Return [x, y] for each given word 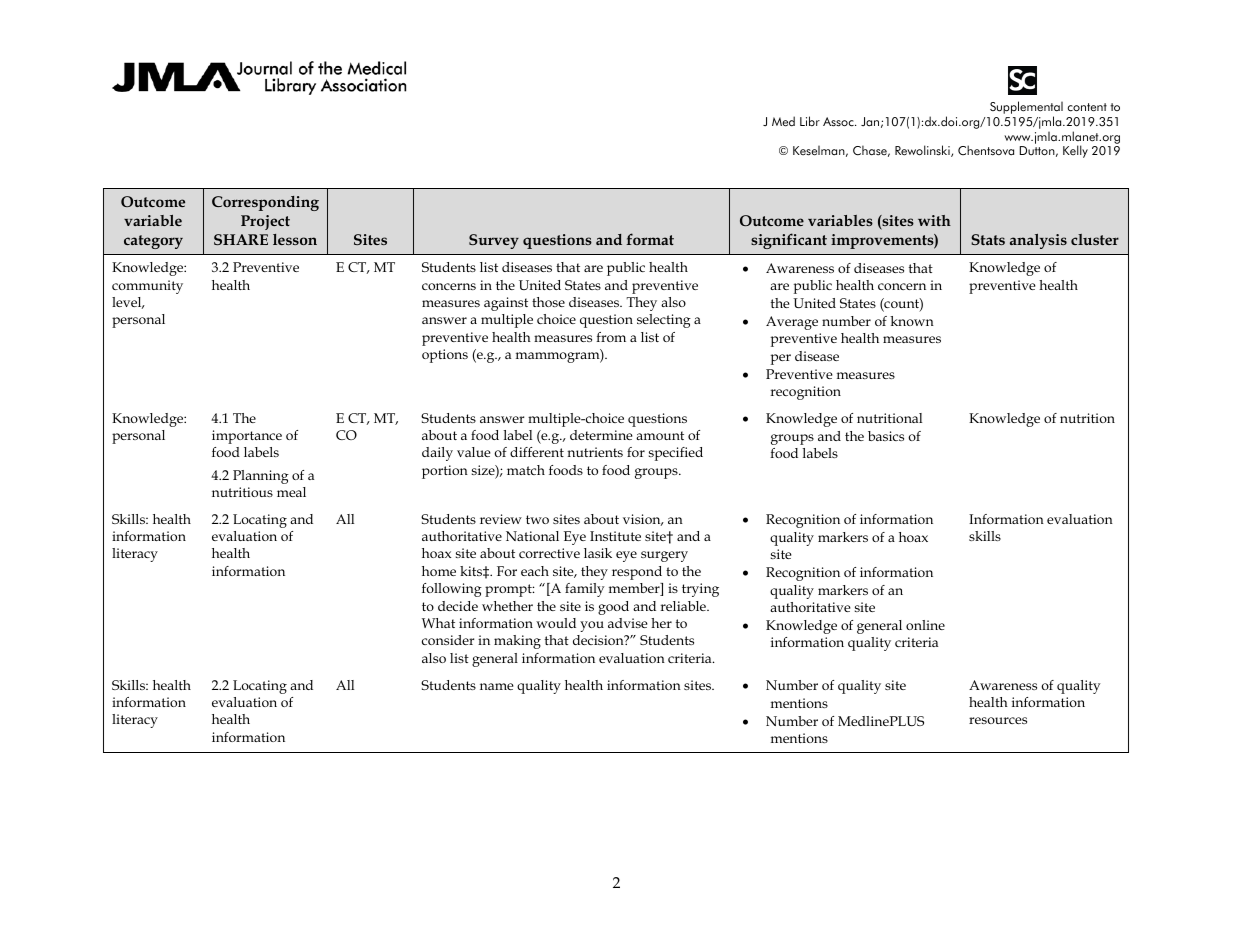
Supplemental [1026, 107]
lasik [598, 553]
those [548, 302]
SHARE [241, 239]
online [925, 625]
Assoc [839, 122]
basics [886, 436]
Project [265, 222]
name [497, 686]
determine [601, 435]
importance [247, 437]
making [517, 642]
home [439, 571]
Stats [988, 239]
